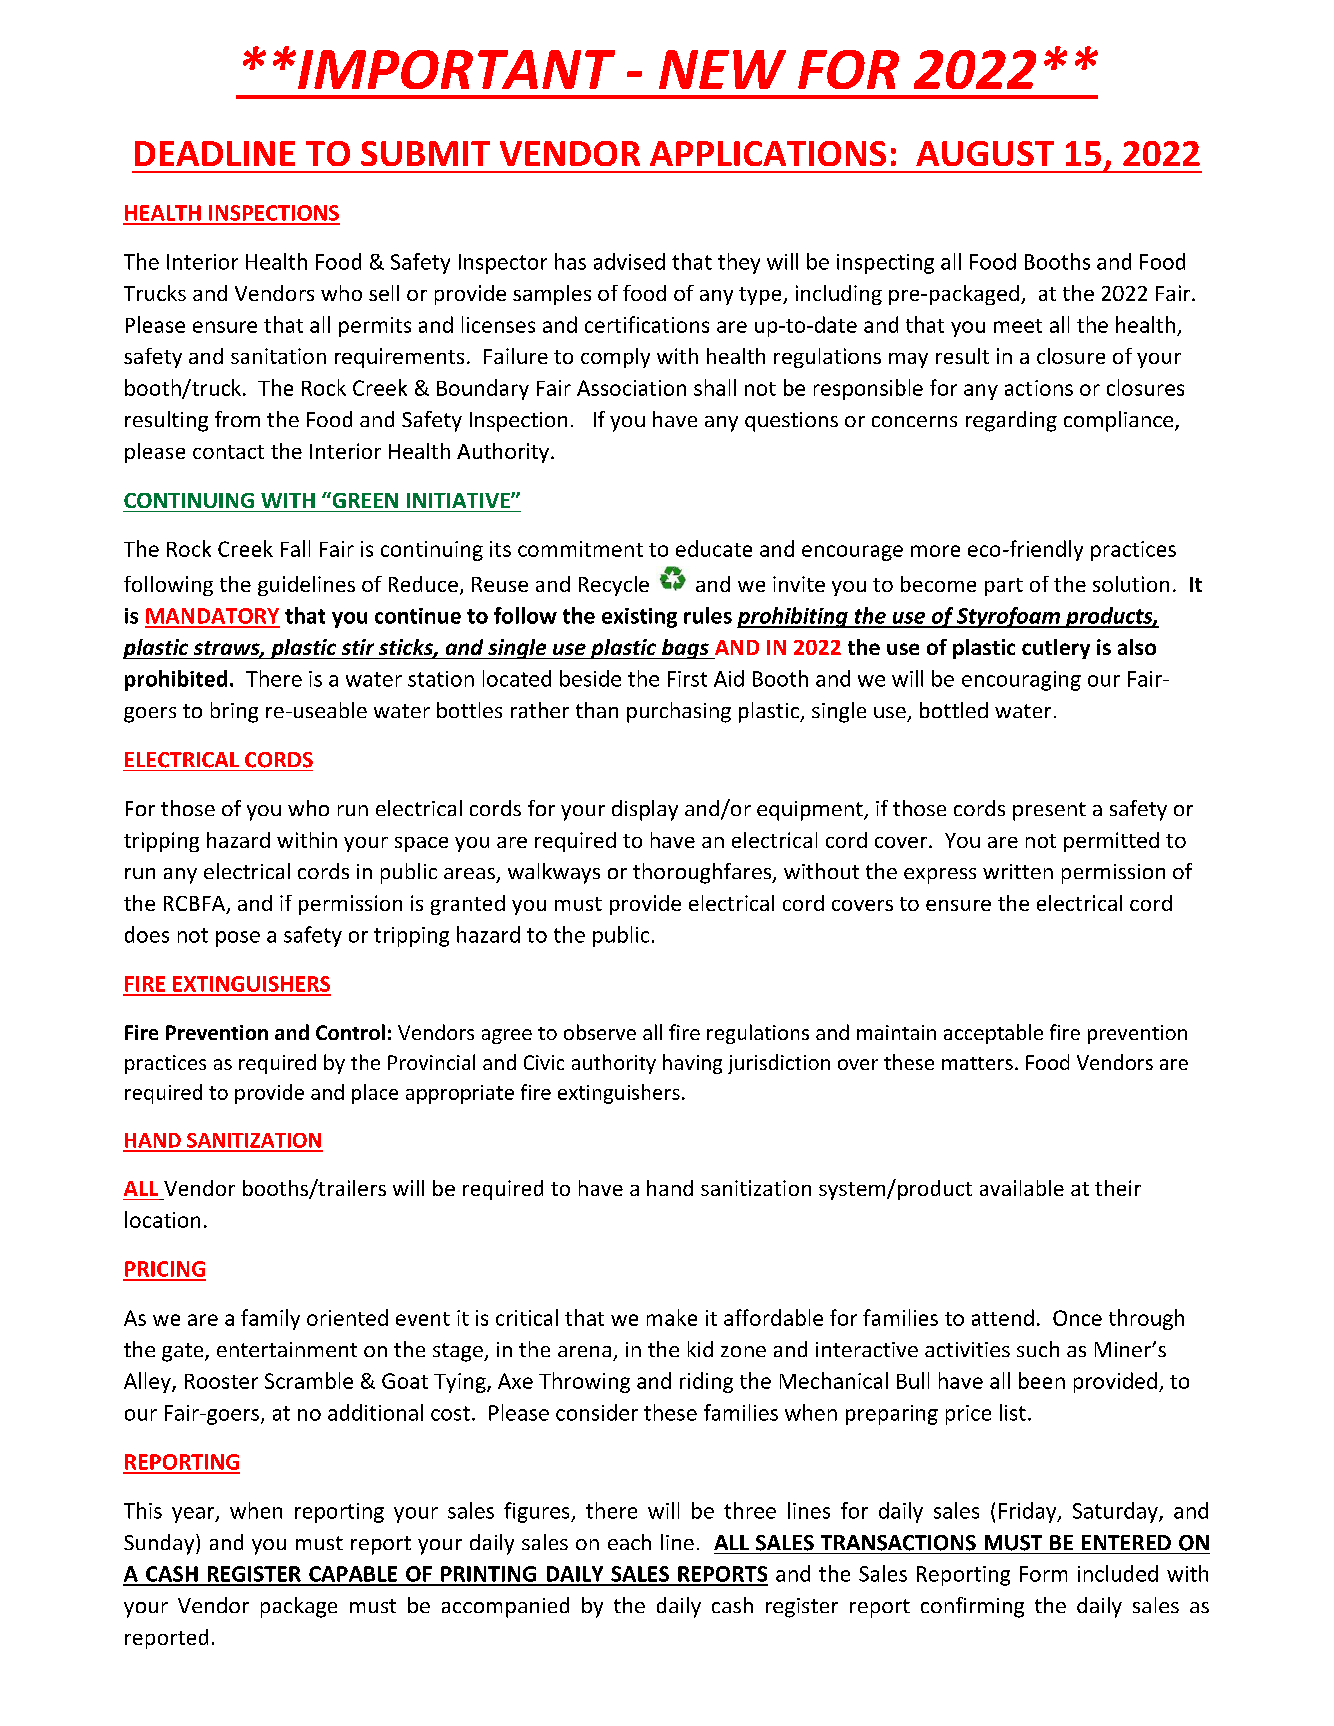  What do you see at coordinates (1049, 811) in the image?
I see `present` at bounding box center [1049, 811].
